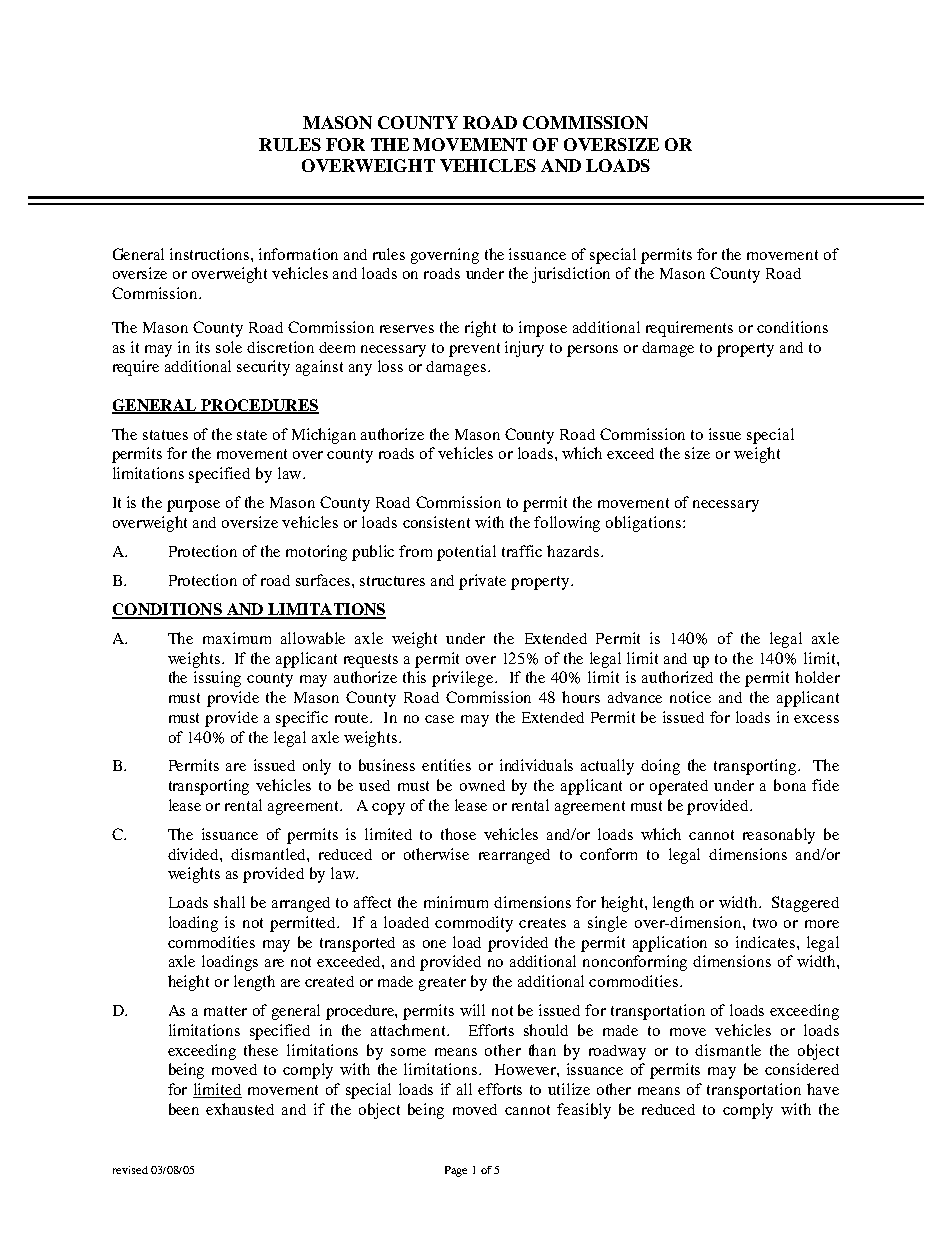  I want to click on instructions, so click(211, 254).
